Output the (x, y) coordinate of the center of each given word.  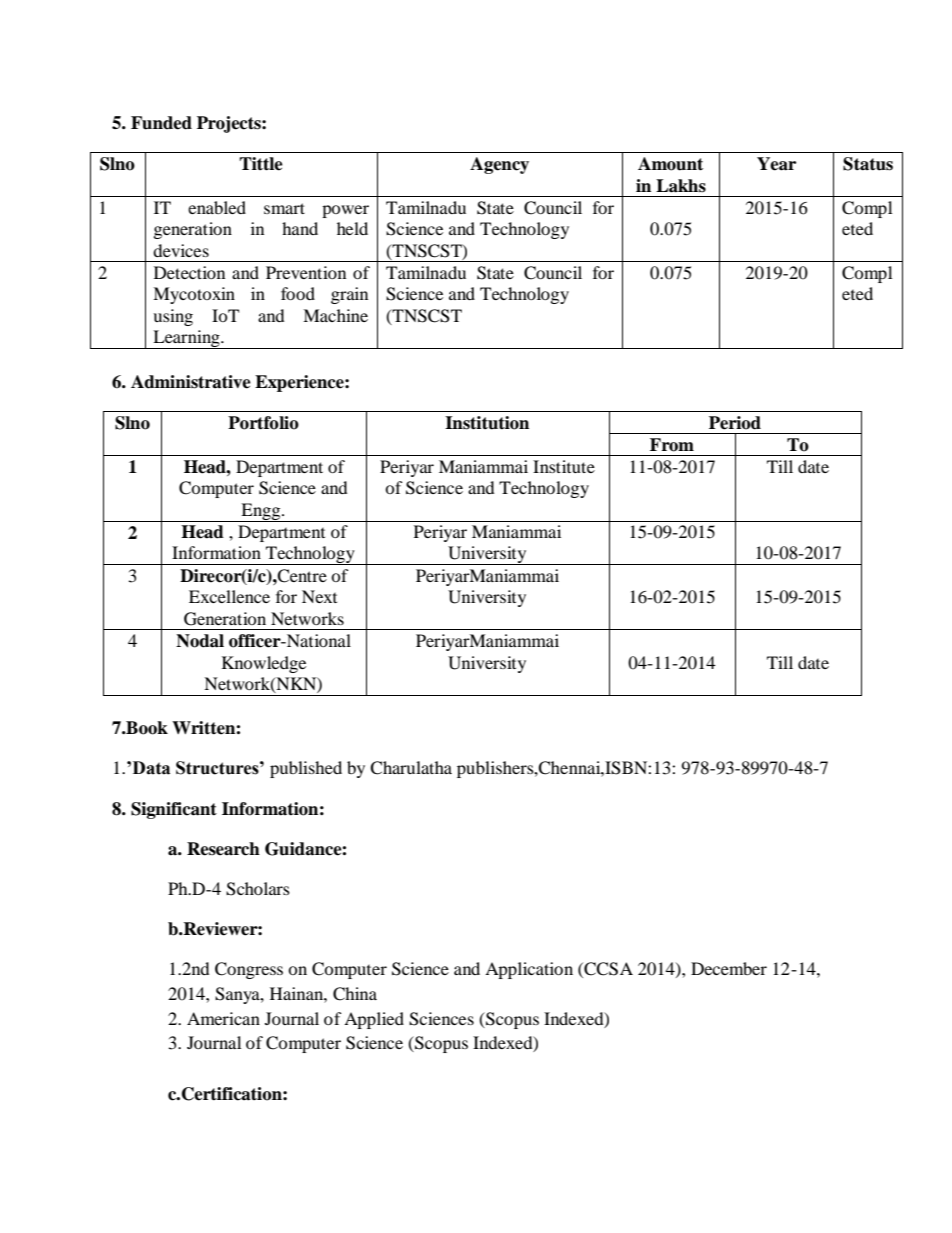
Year (776, 164)
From (672, 445)
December (729, 968)
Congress (249, 970)
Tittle (261, 164)
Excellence (229, 596)
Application (529, 970)
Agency (499, 165)
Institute (564, 466)
